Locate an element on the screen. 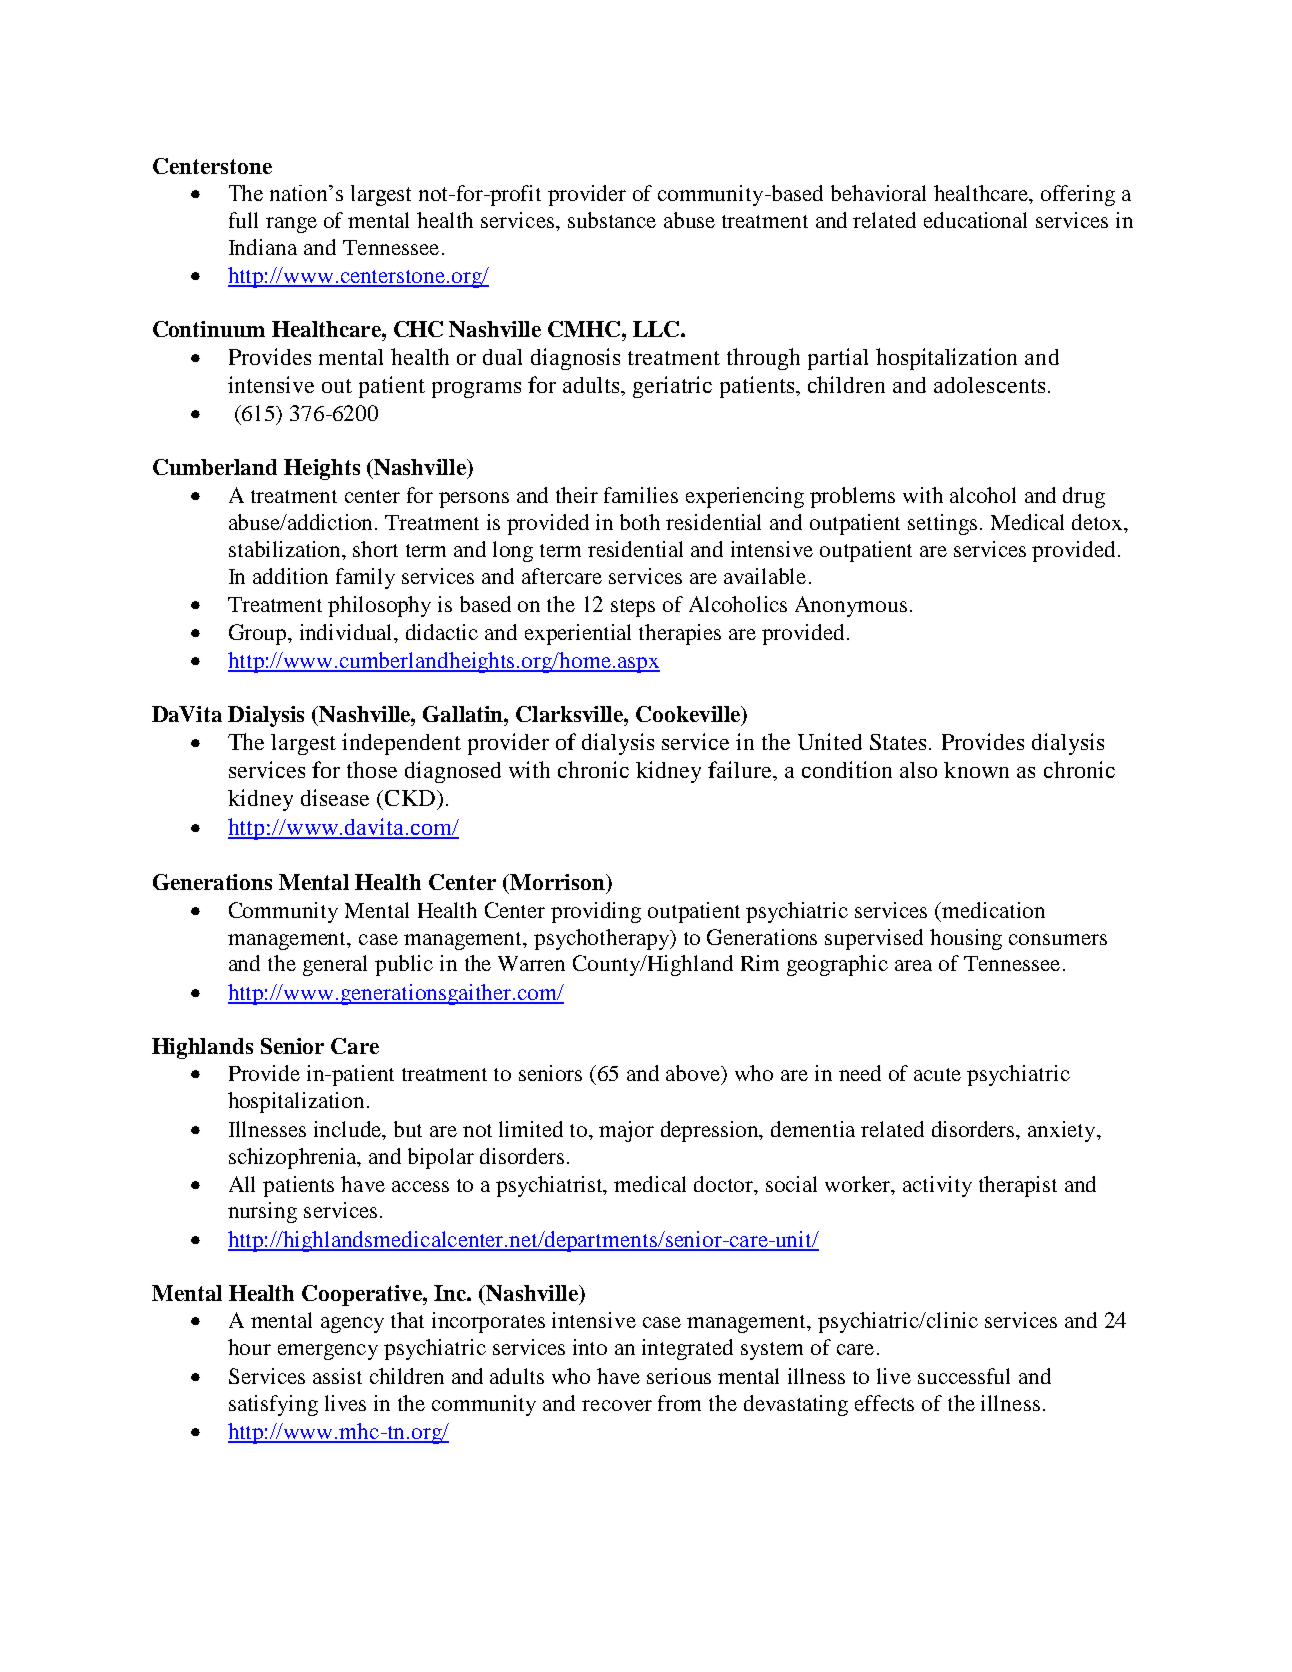 The height and width of the screenshot is (1672, 1292). educational is located at coordinates (975, 220).
